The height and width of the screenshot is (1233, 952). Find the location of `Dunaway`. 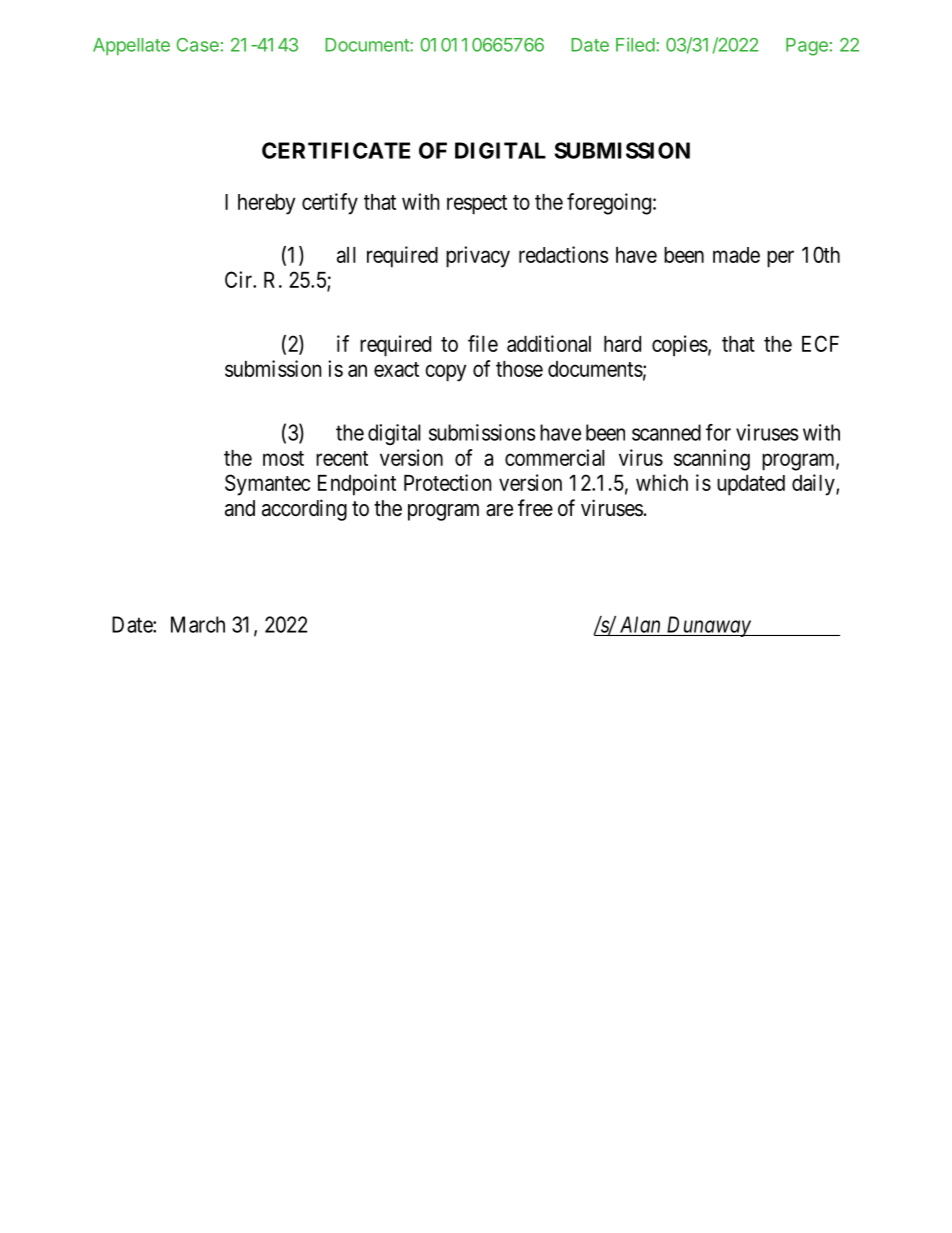

Dunaway is located at coordinates (708, 626).
